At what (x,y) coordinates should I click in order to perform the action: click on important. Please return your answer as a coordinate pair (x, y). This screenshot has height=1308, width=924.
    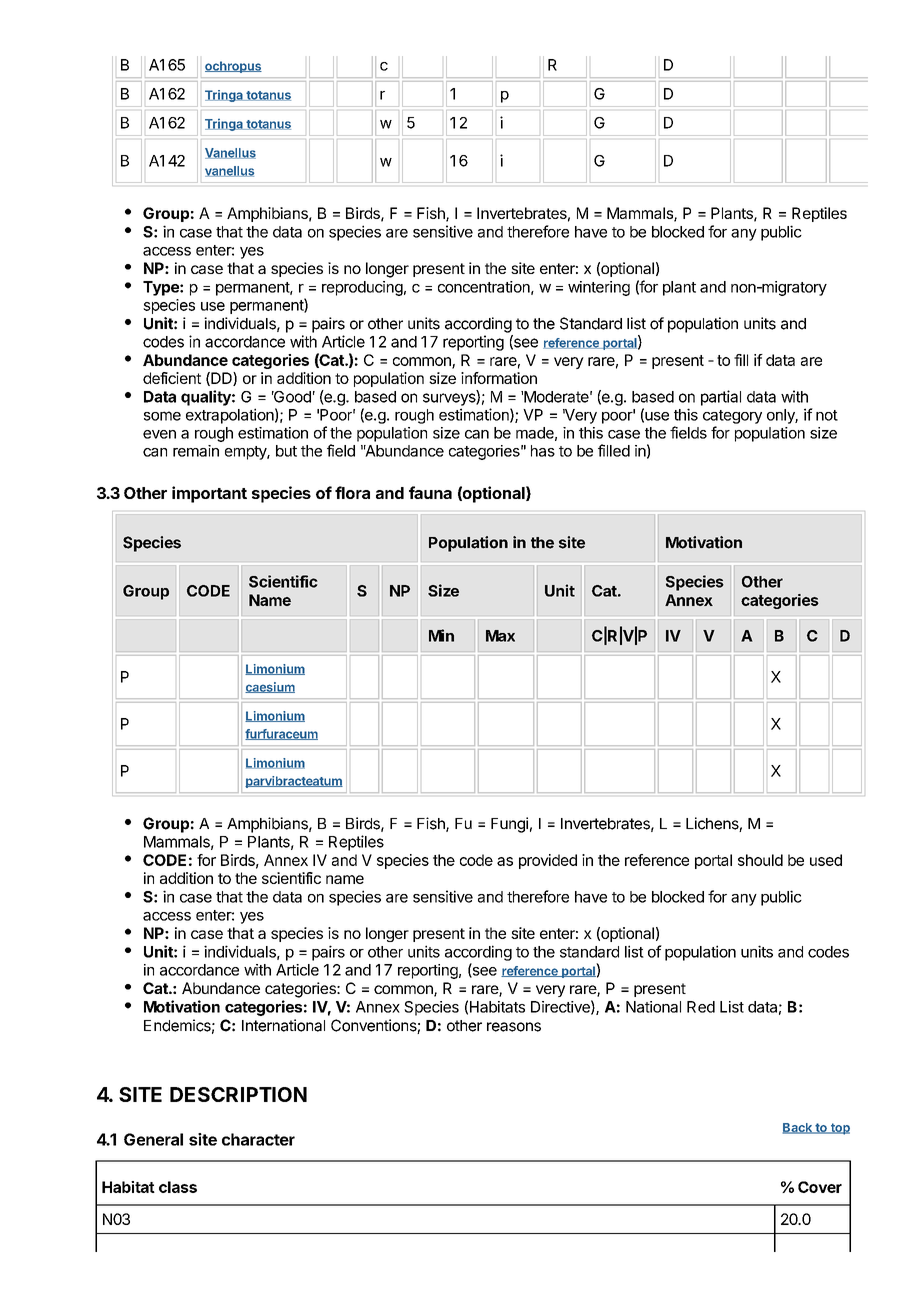
    Looking at the image, I should click on (209, 494).
